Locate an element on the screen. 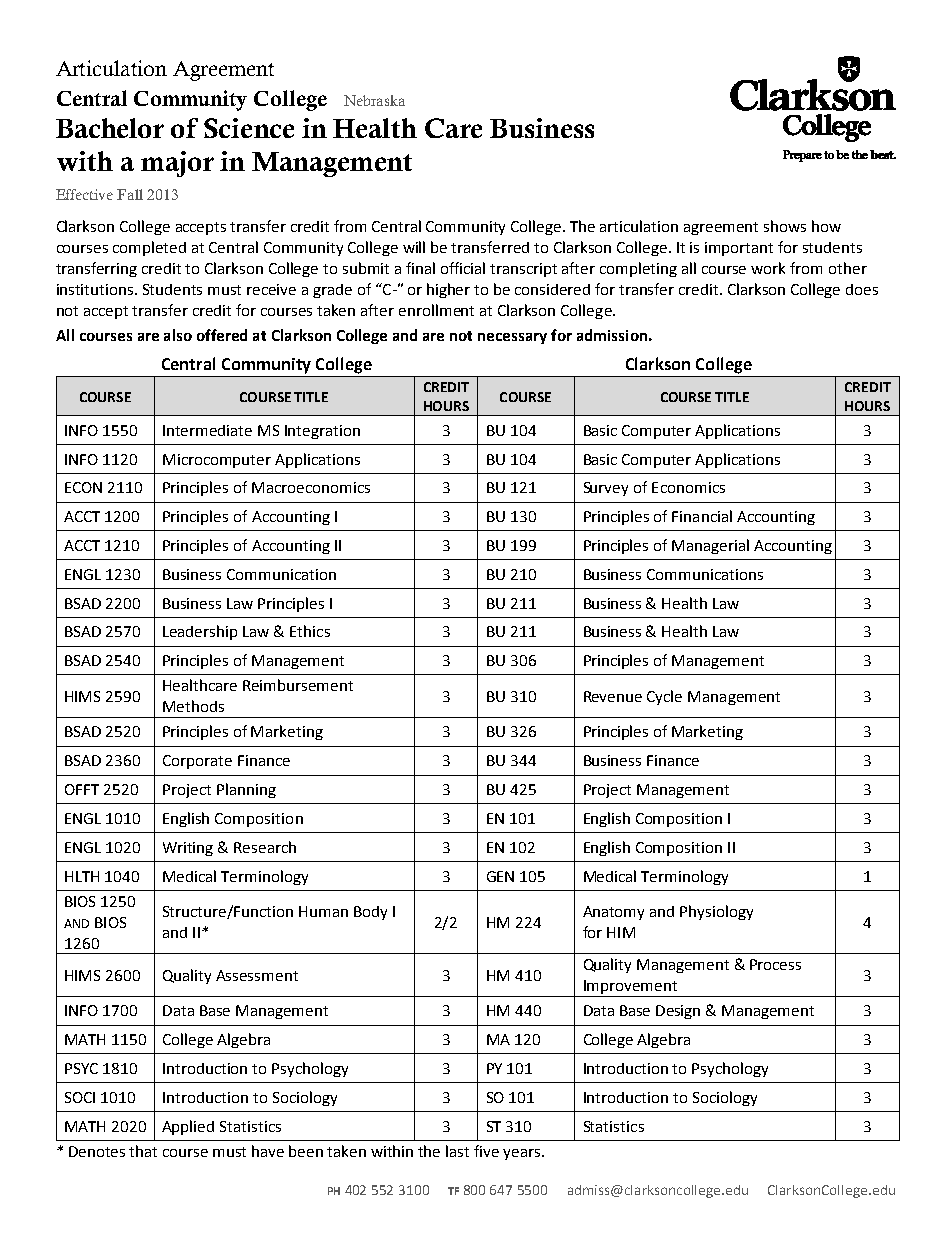 The height and width of the screenshot is (1233, 952). major is located at coordinates (177, 164).
